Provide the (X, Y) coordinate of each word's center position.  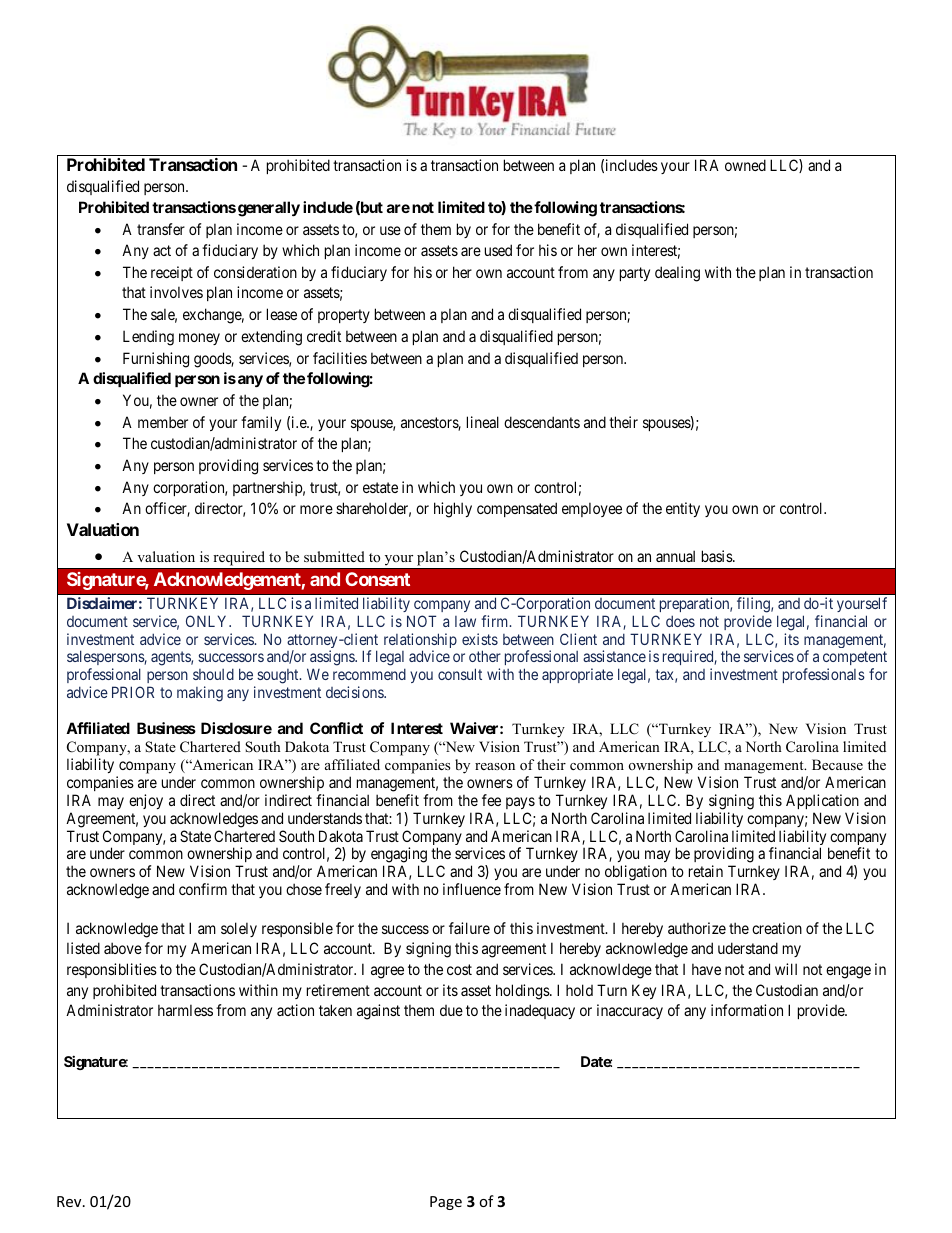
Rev (70, 1201)
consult (460, 674)
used (498, 250)
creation (777, 928)
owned (745, 165)
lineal (483, 422)
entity (683, 509)
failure (469, 928)
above (123, 948)
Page (446, 1203)
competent (855, 660)
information (747, 1010)
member (163, 422)
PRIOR (133, 692)
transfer (161, 229)
